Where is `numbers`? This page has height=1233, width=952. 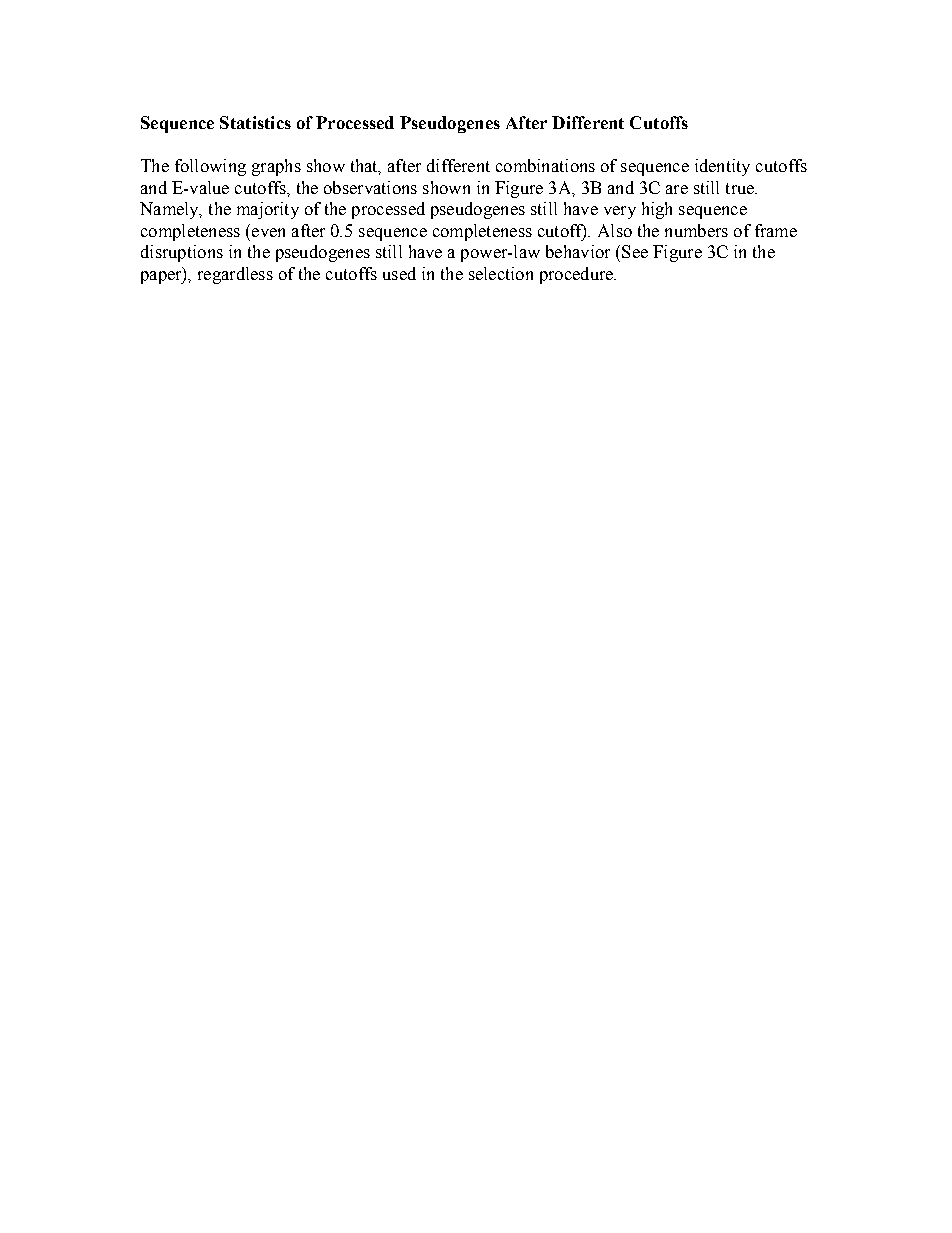
numbers is located at coordinates (696, 230).
